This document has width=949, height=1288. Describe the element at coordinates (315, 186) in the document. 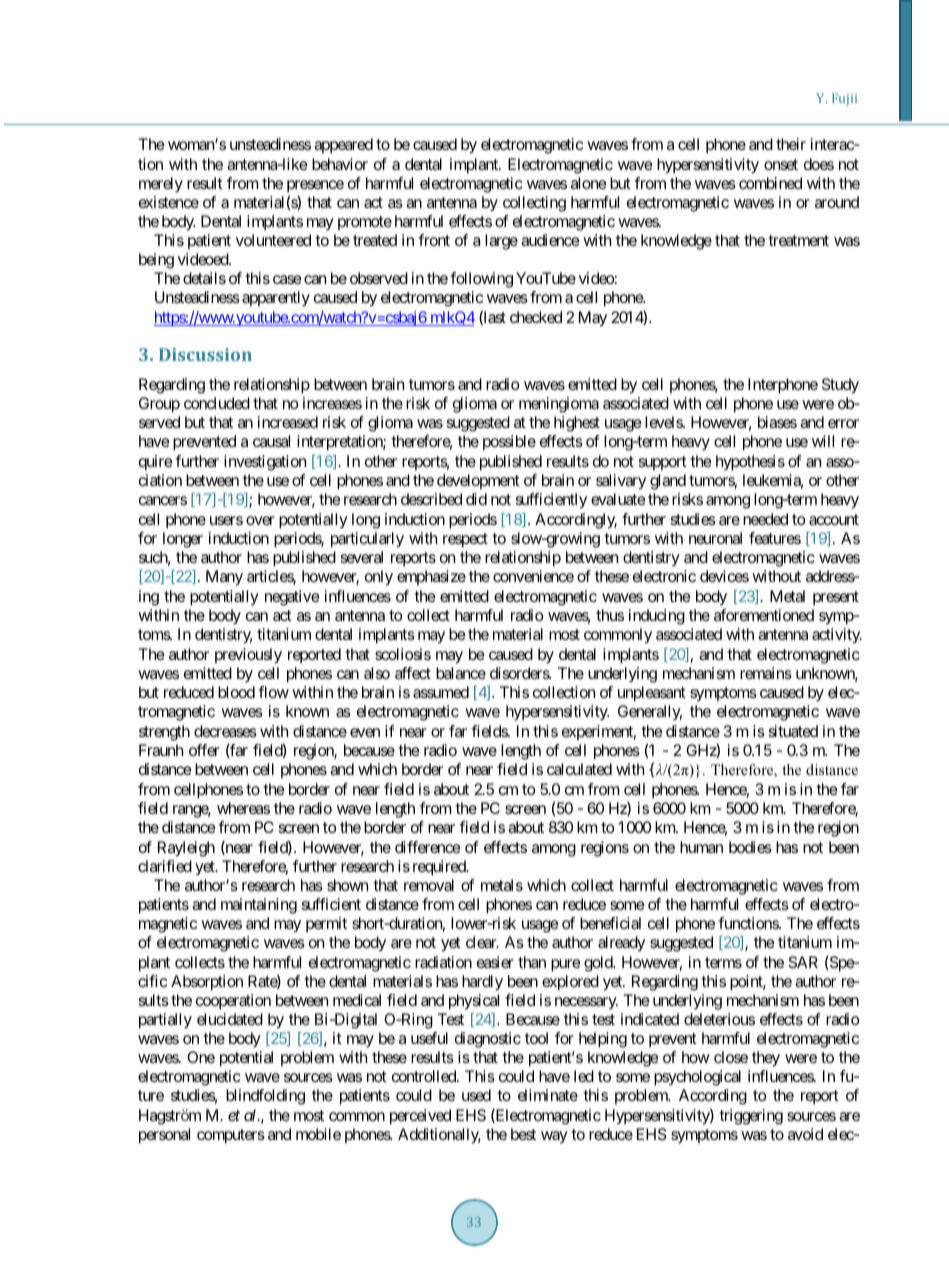

I see `presence` at that location.
